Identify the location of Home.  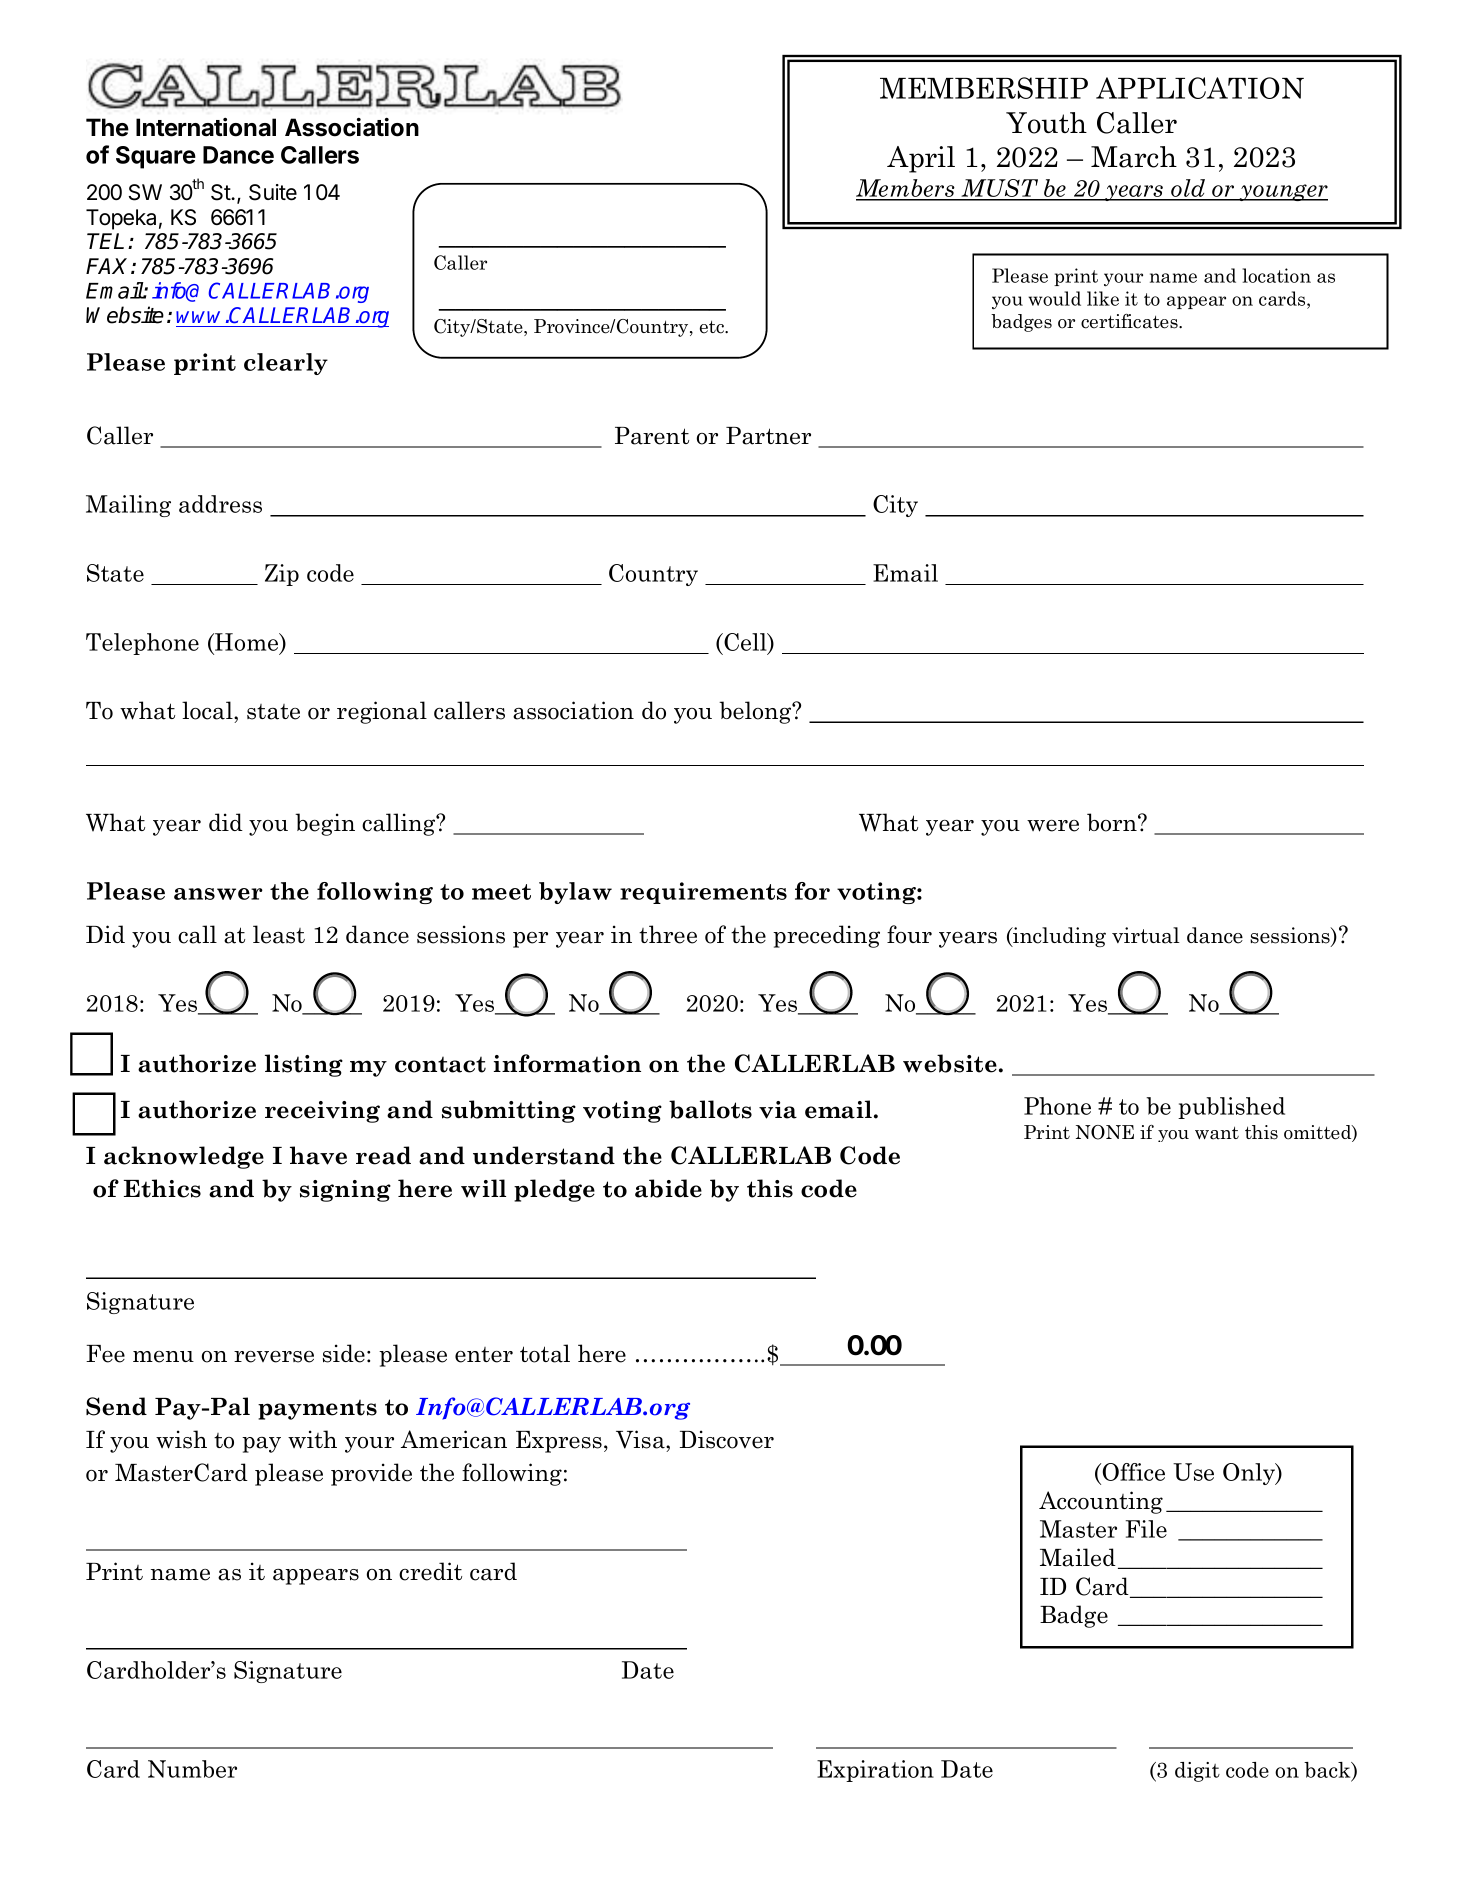
(247, 643).
